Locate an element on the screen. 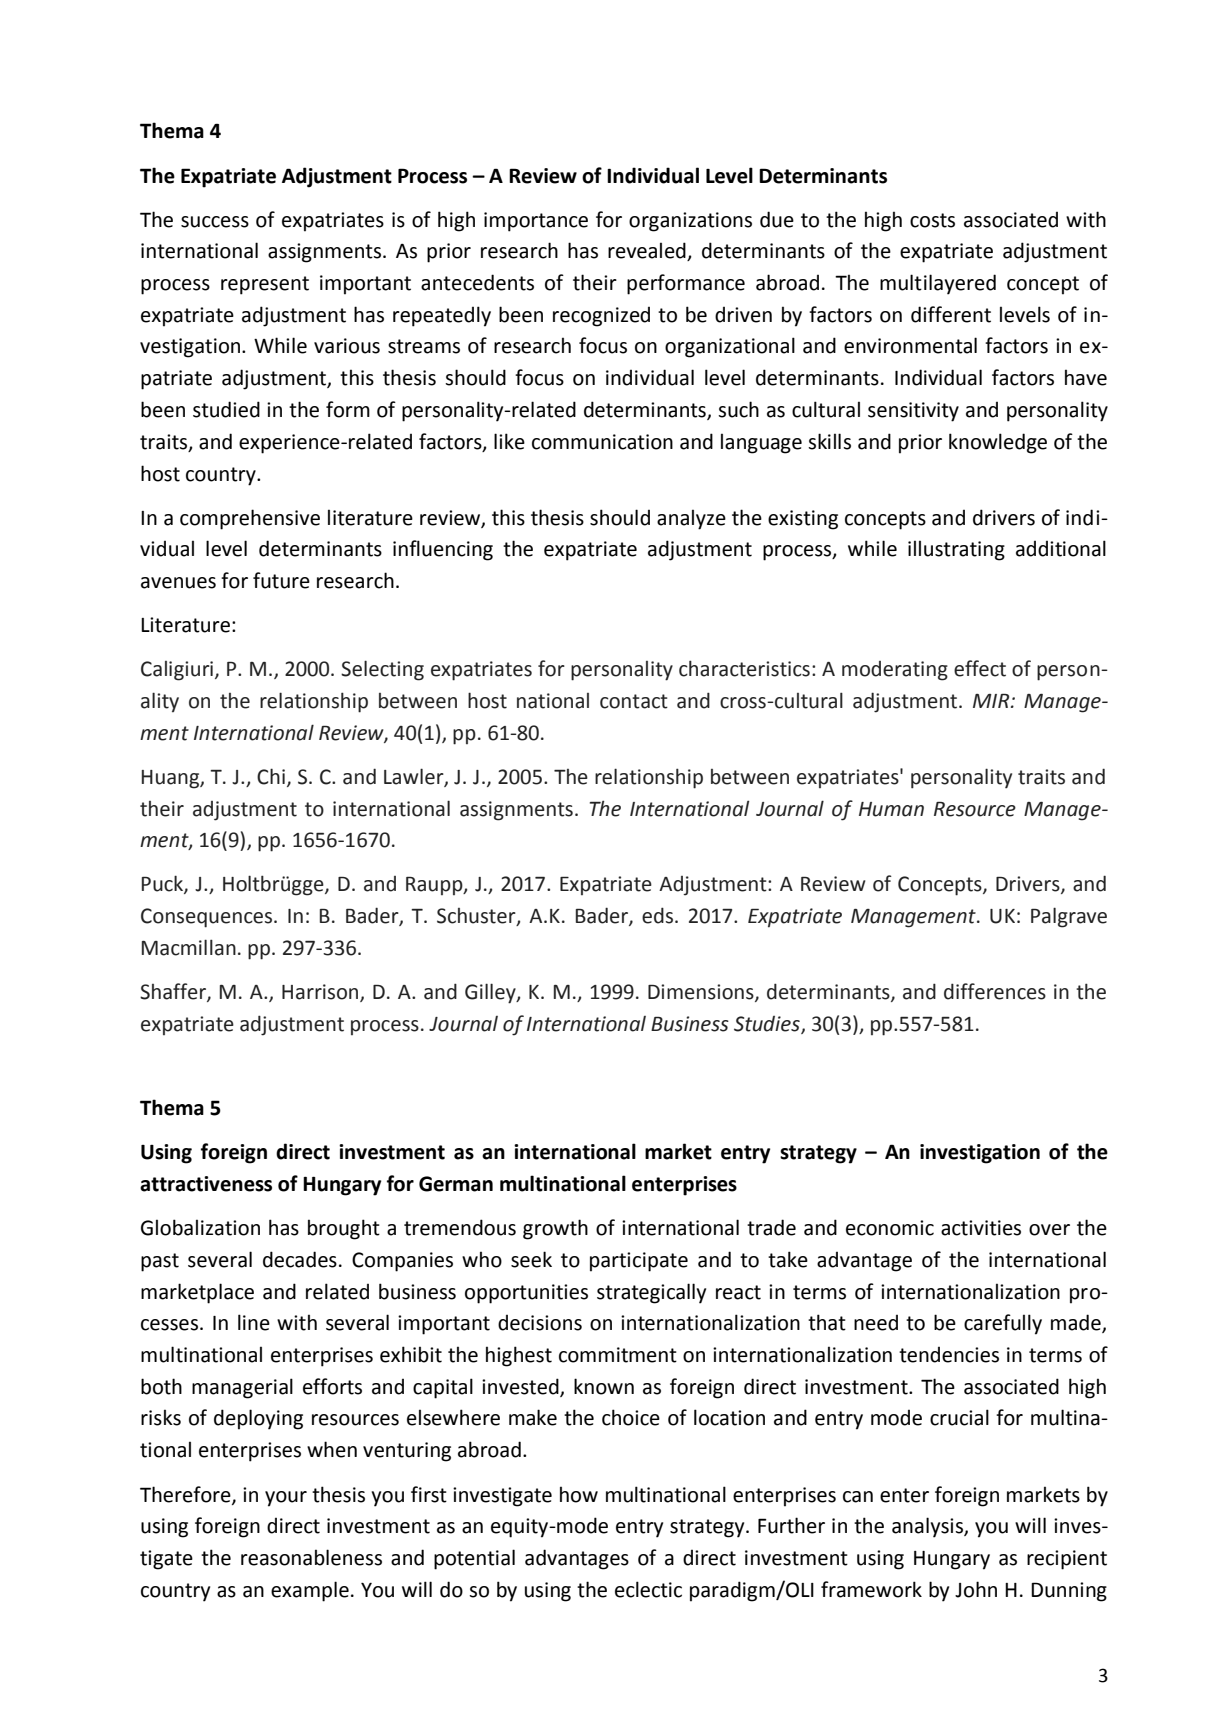  analyze is located at coordinates (691, 519).
